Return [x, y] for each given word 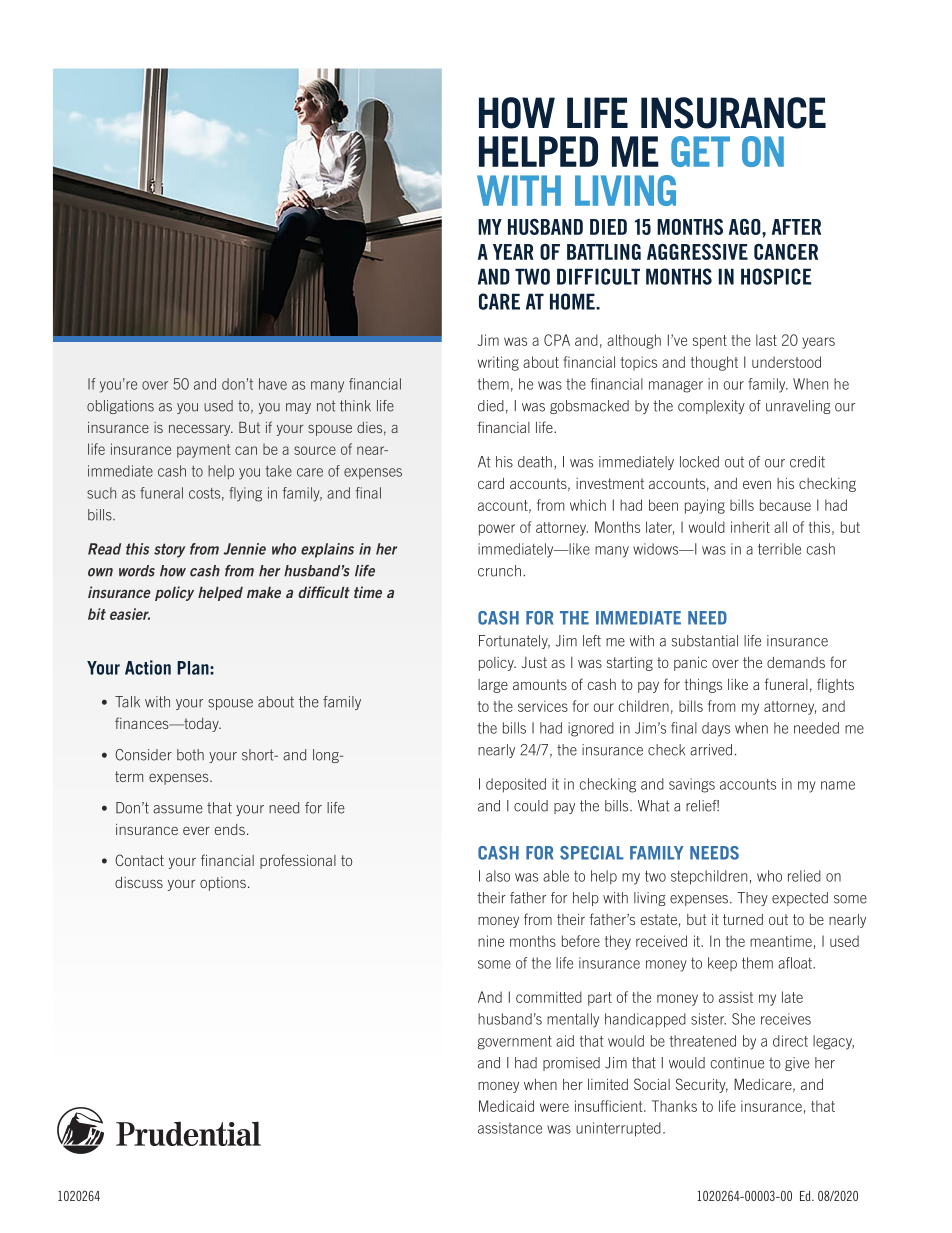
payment [204, 451]
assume [178, 809]
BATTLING [604, 252]
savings [692, 785]
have [273, 384]
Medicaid [506, 1106]
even [757, 485]
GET [700, 151]
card [491, 483]
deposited [516, 785]
